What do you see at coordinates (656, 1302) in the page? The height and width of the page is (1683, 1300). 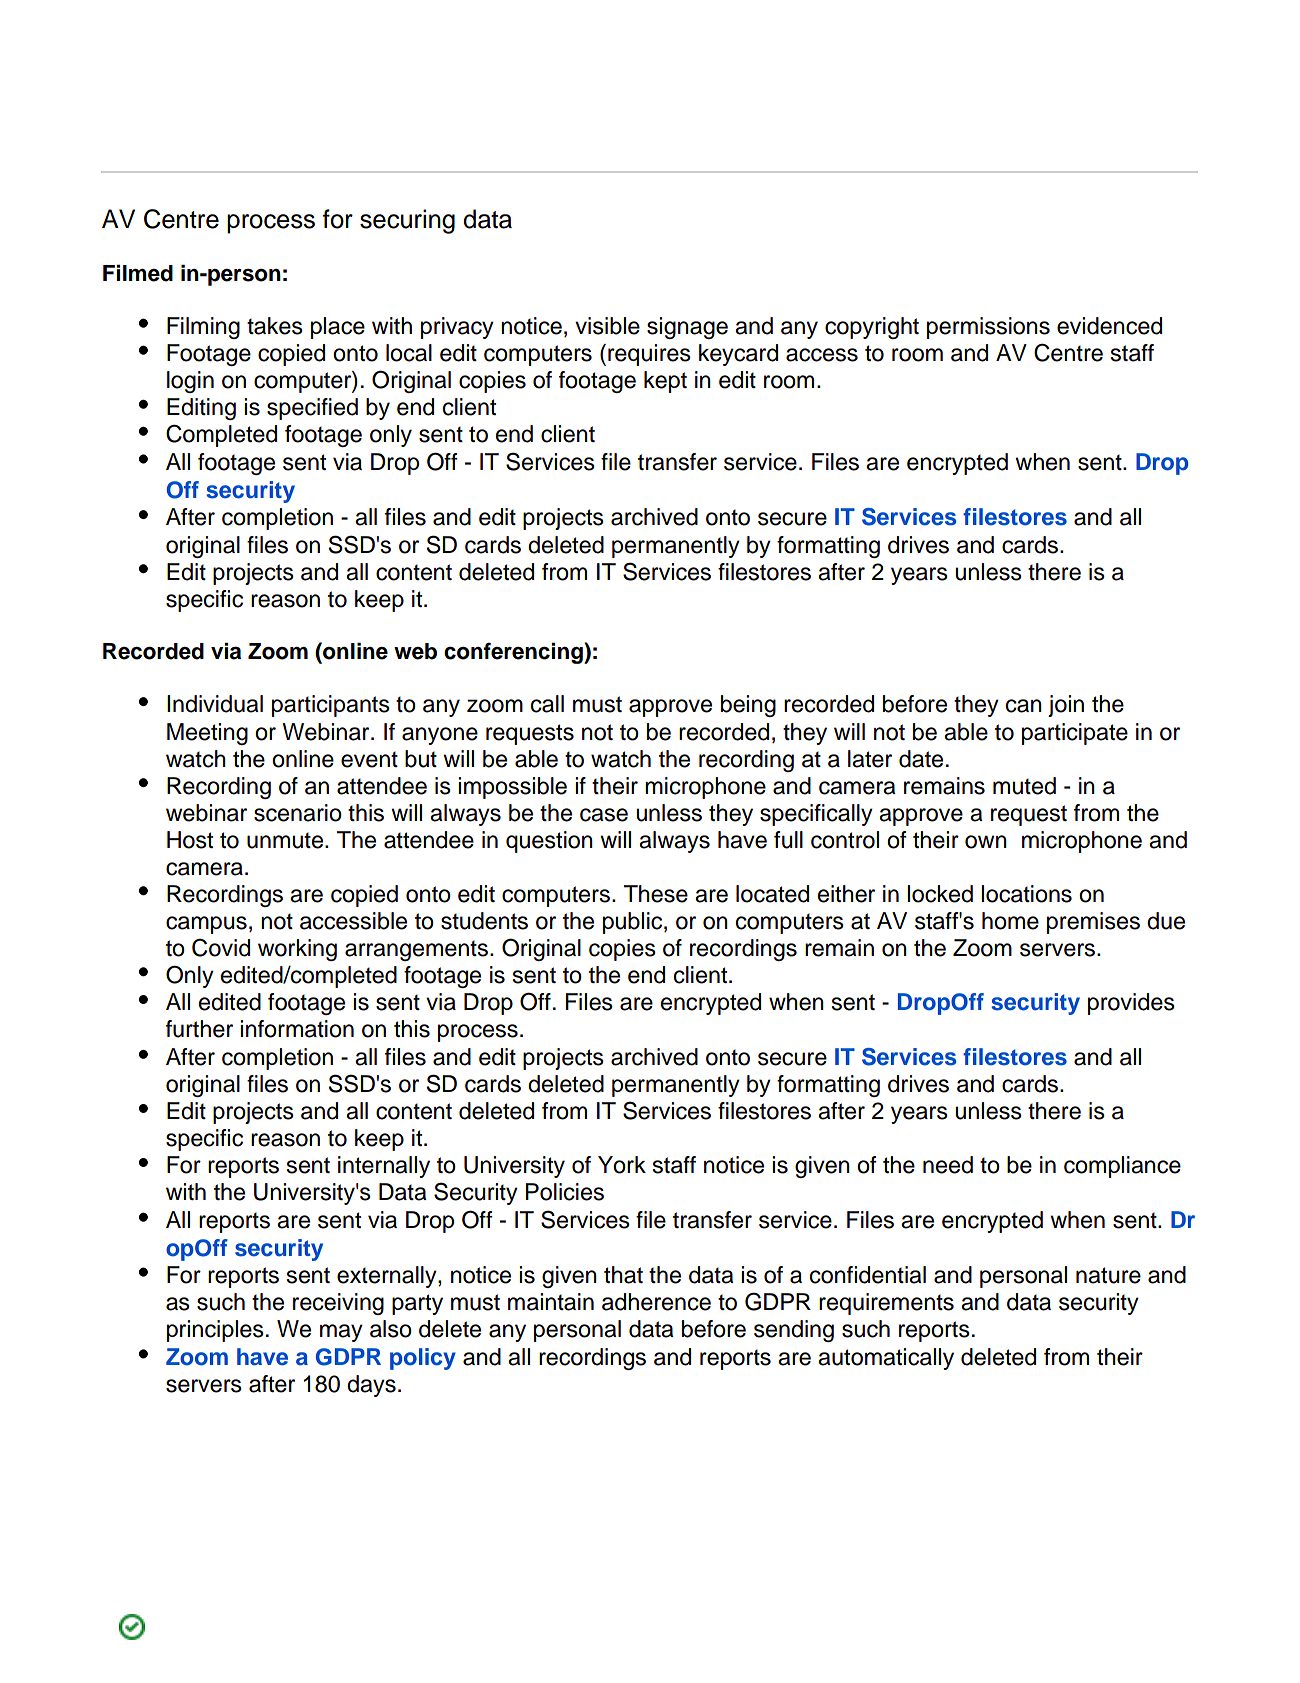 I see `adherence` at bounding box center [656, 1302].
